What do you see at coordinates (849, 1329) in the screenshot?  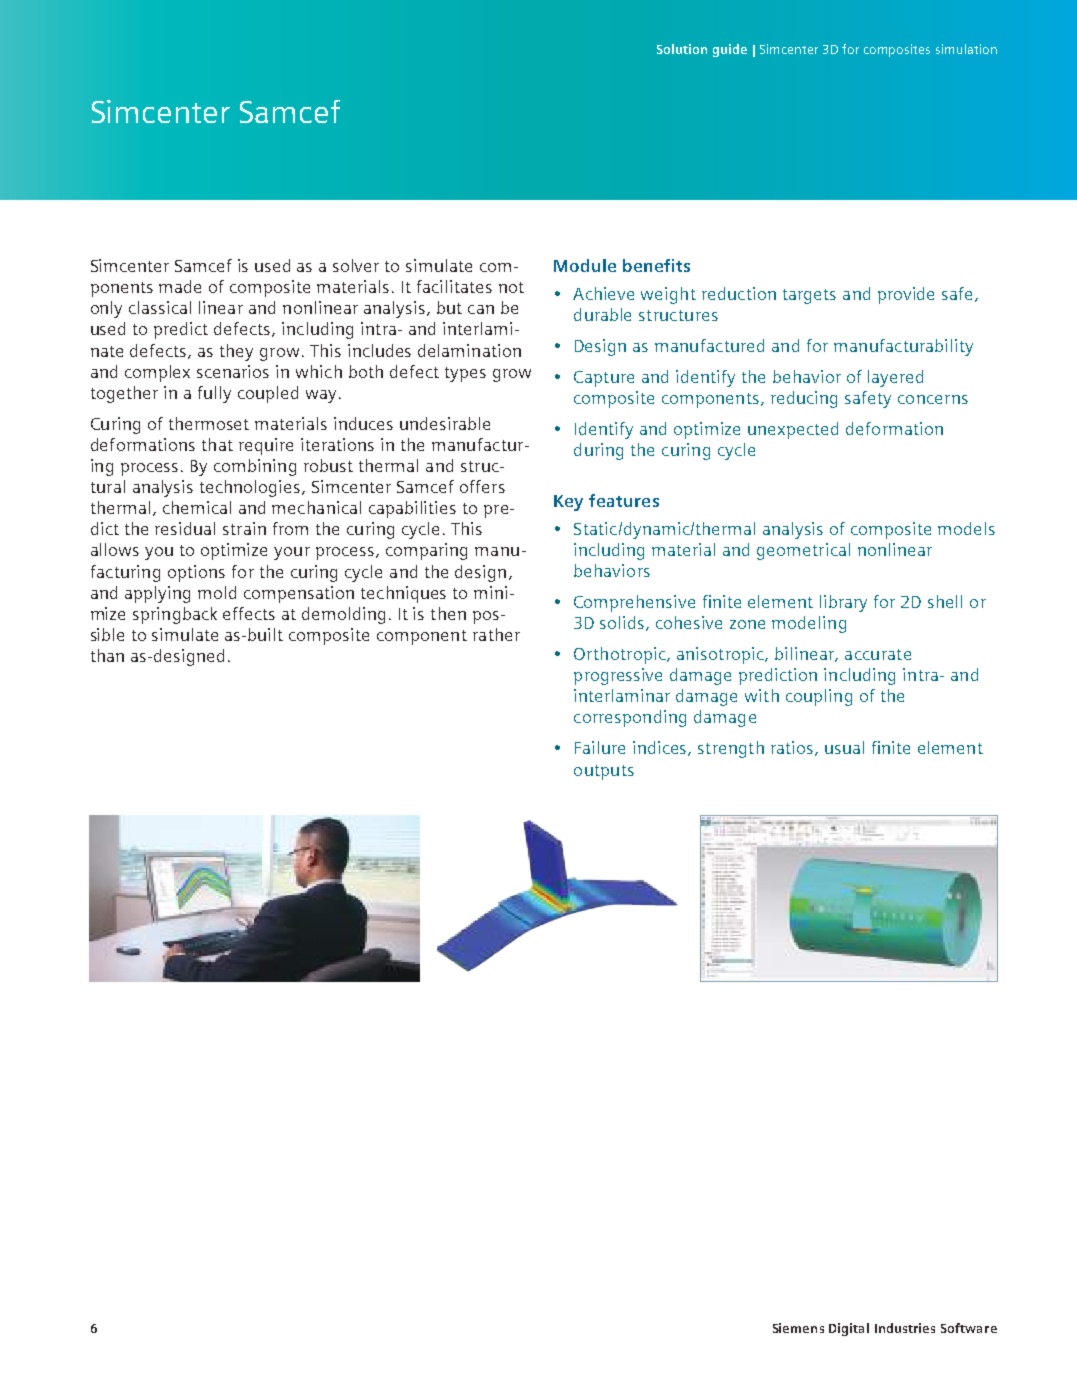 I see `Digital` at bounding box center [849, 1329].
